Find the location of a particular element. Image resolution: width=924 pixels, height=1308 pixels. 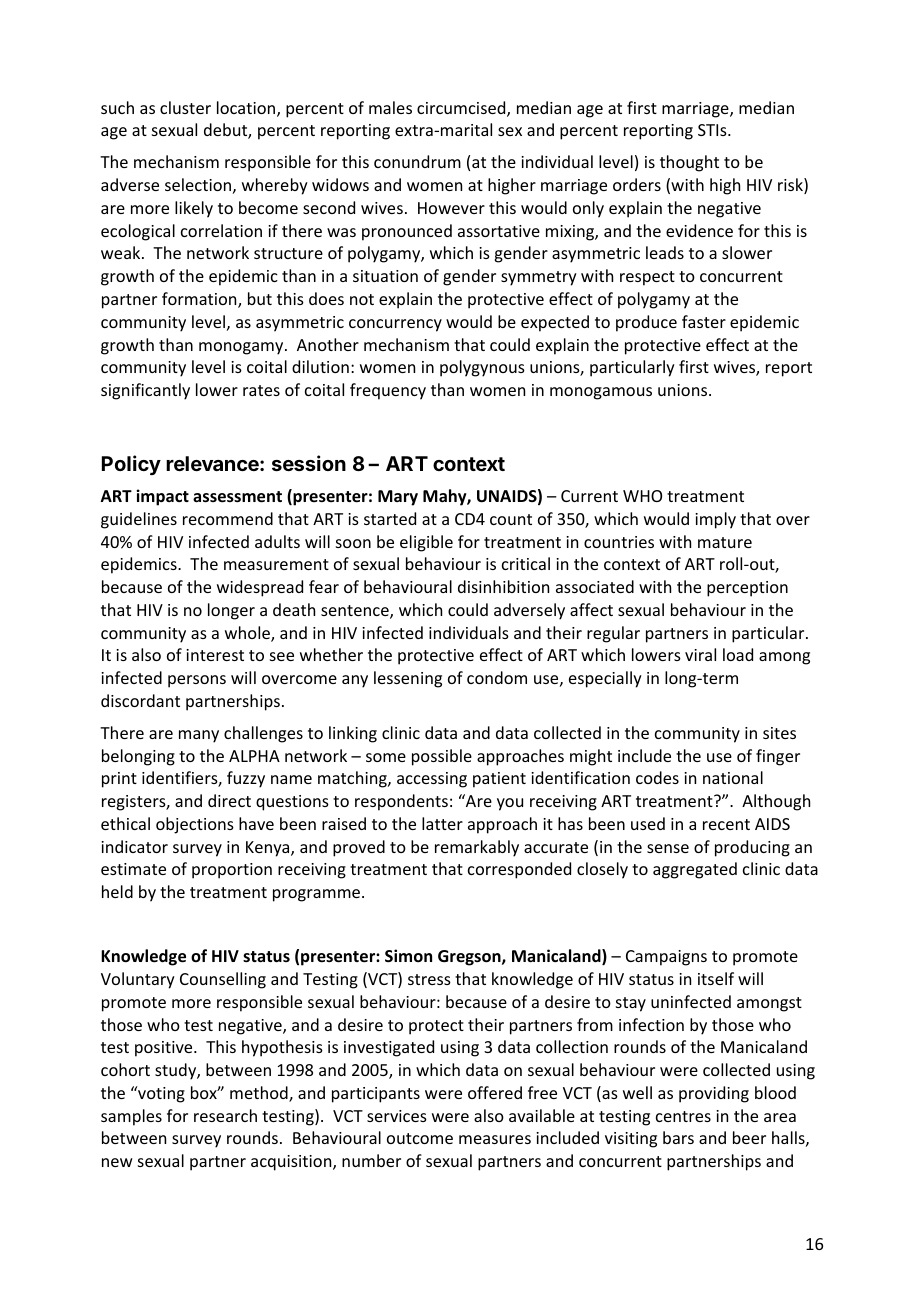

lessening is located at coordinates (408, 679).
